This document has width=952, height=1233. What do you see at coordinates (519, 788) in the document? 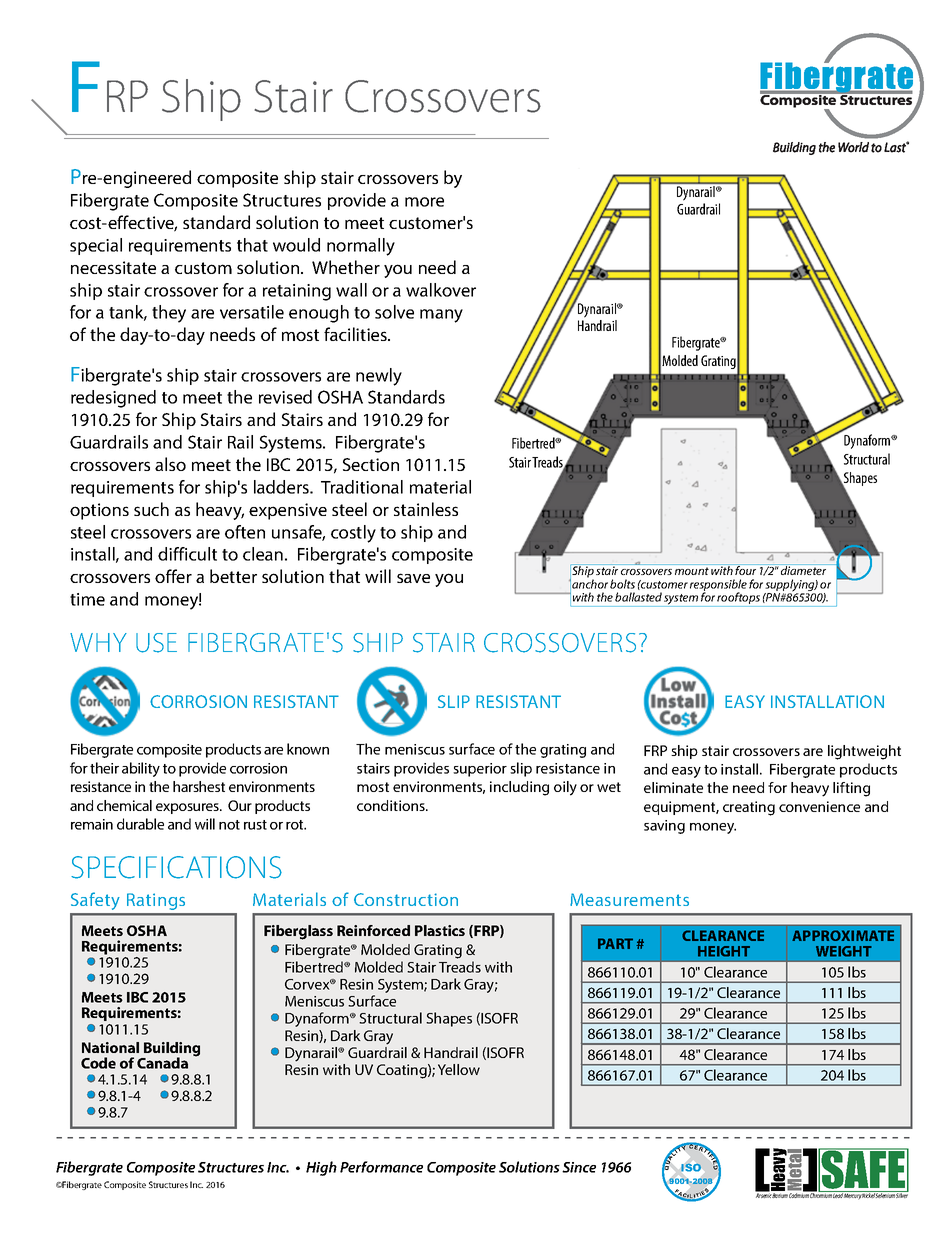
I see `including` at bounding box center [519, 788].
